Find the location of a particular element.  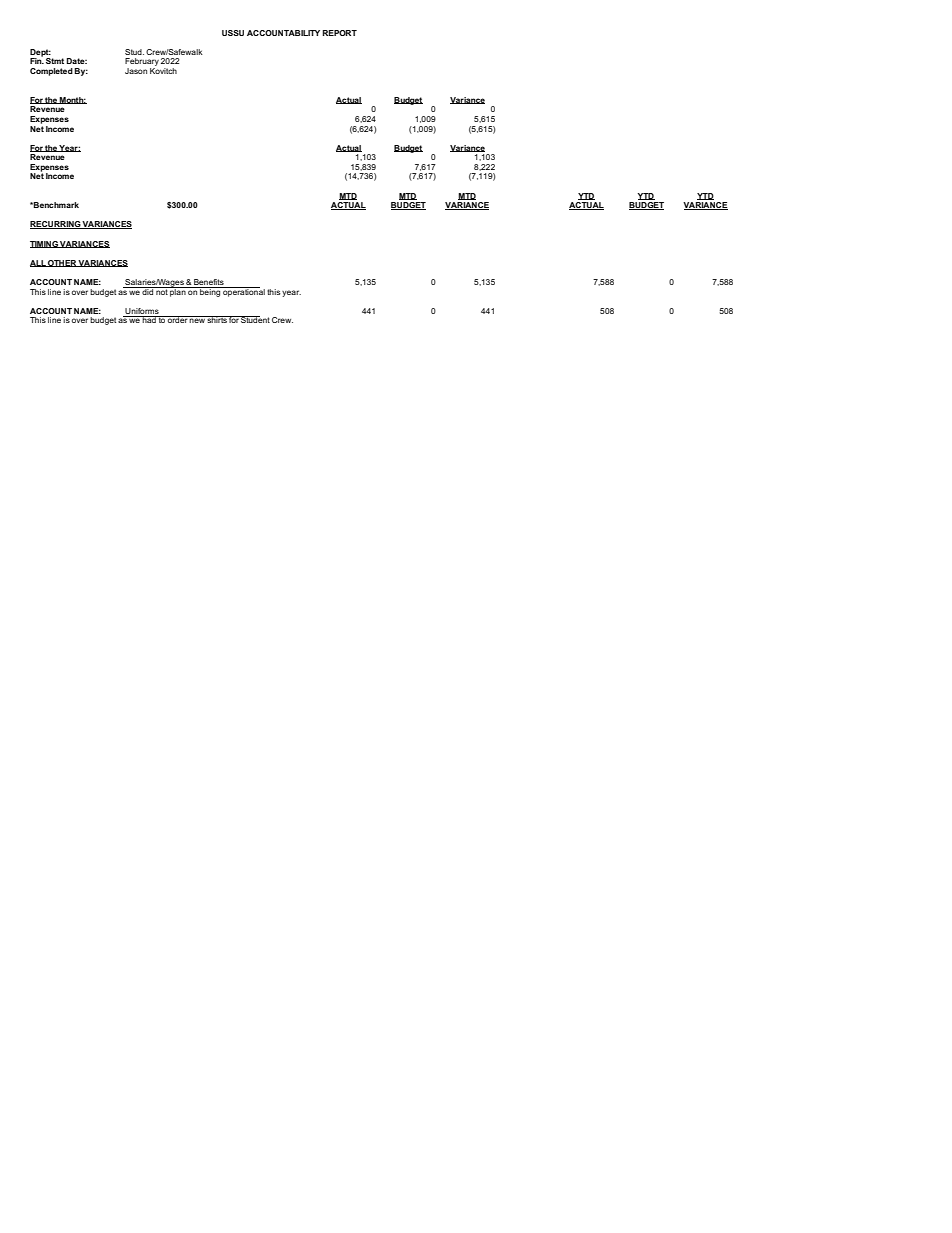

plan is located at coordinates (178, 291).
